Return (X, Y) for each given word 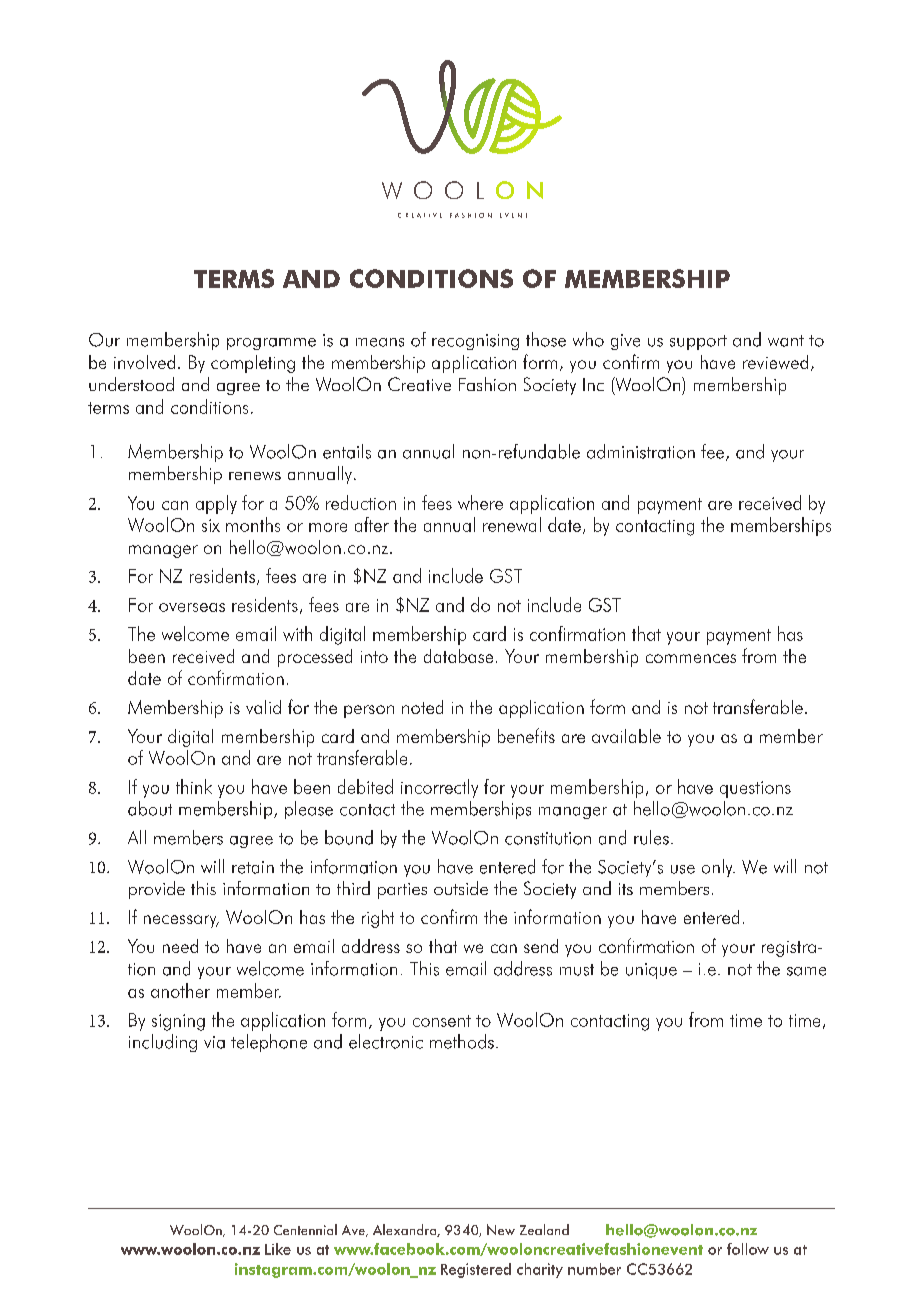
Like (278, 1249)
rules (651, 837)
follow (748, 1249)
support (698, 342)
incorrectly (439, 788)
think (194, 786)
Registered (476, 1270)
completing (253, 364)
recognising (475, 342)
